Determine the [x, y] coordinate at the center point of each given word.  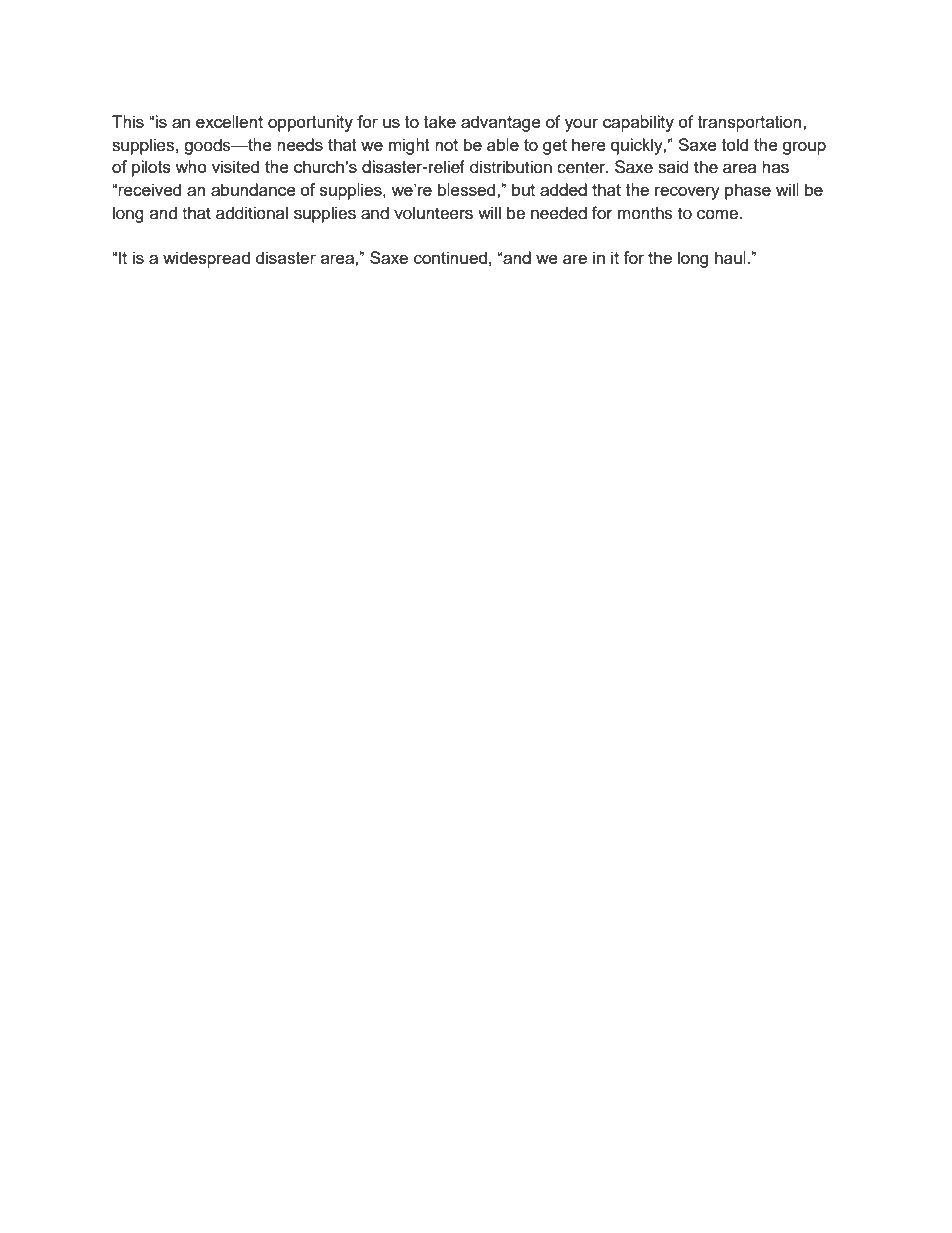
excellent [229, 121]
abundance [253, 189]
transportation [751, 123]
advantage [501, 123]
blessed [468, 189]
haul [731, 257]
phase [748, 191]
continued [450, 257]
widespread [206, 259]
